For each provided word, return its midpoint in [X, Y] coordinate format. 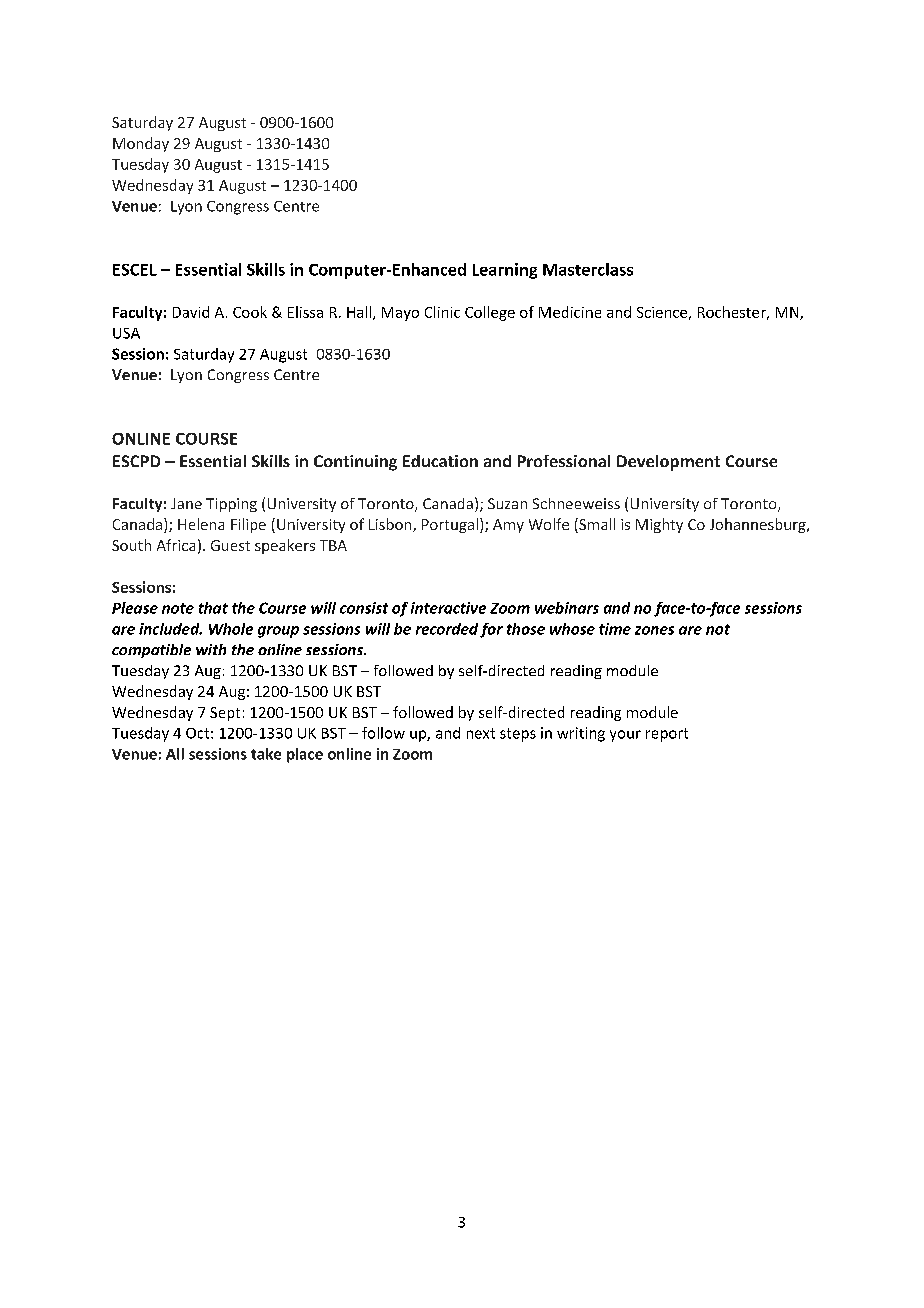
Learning [505, 271]
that [213, 608]
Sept [225, 714]
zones [654, 630]
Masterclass [588, 269]
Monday [141, 144]
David [191, 312]
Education [440, 461]
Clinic [442, 312]
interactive [448, 608]
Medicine [570, 312]
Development [668, 463]
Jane [186, 503]
